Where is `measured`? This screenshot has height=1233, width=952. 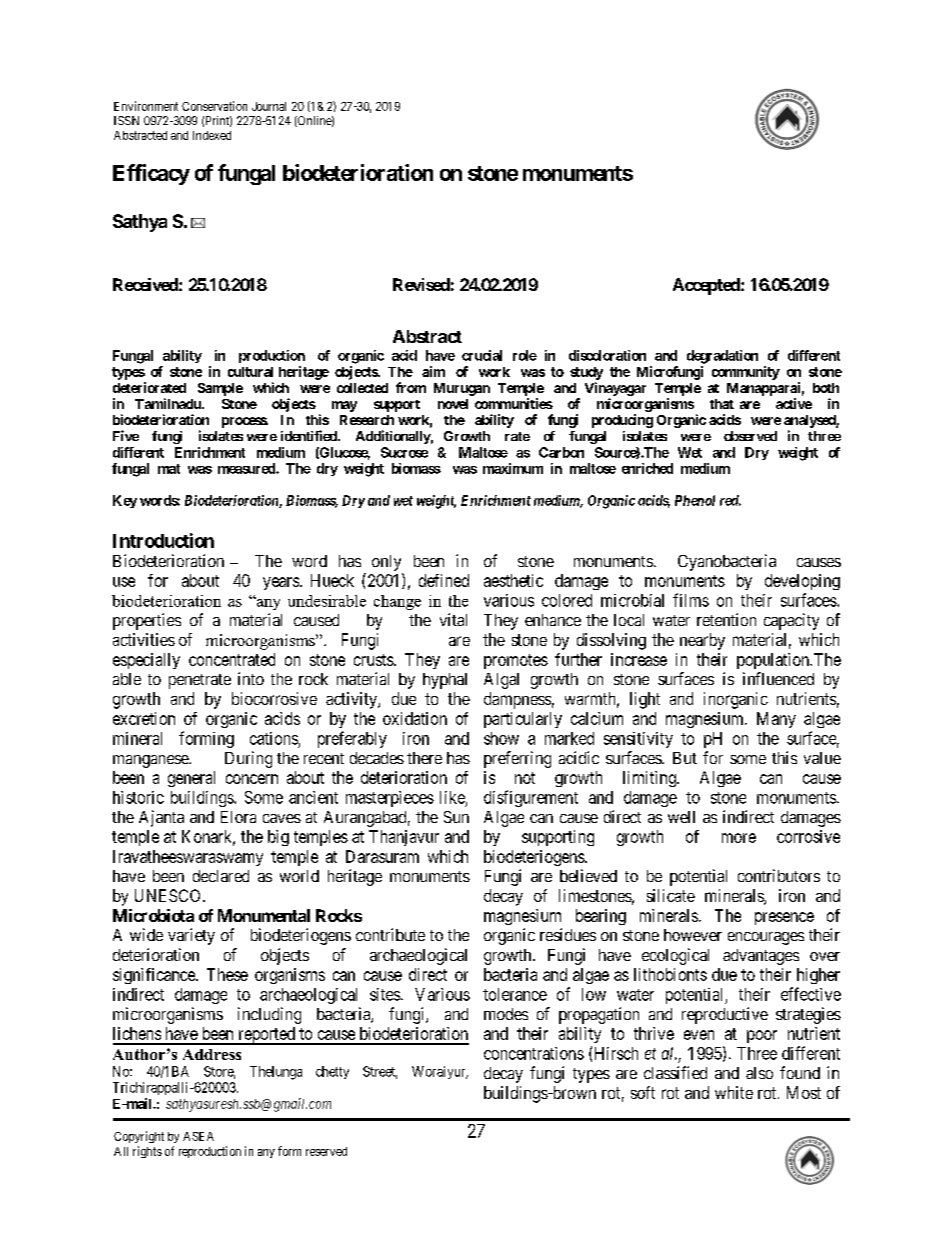 measured is located at coordinates (247, 468).
